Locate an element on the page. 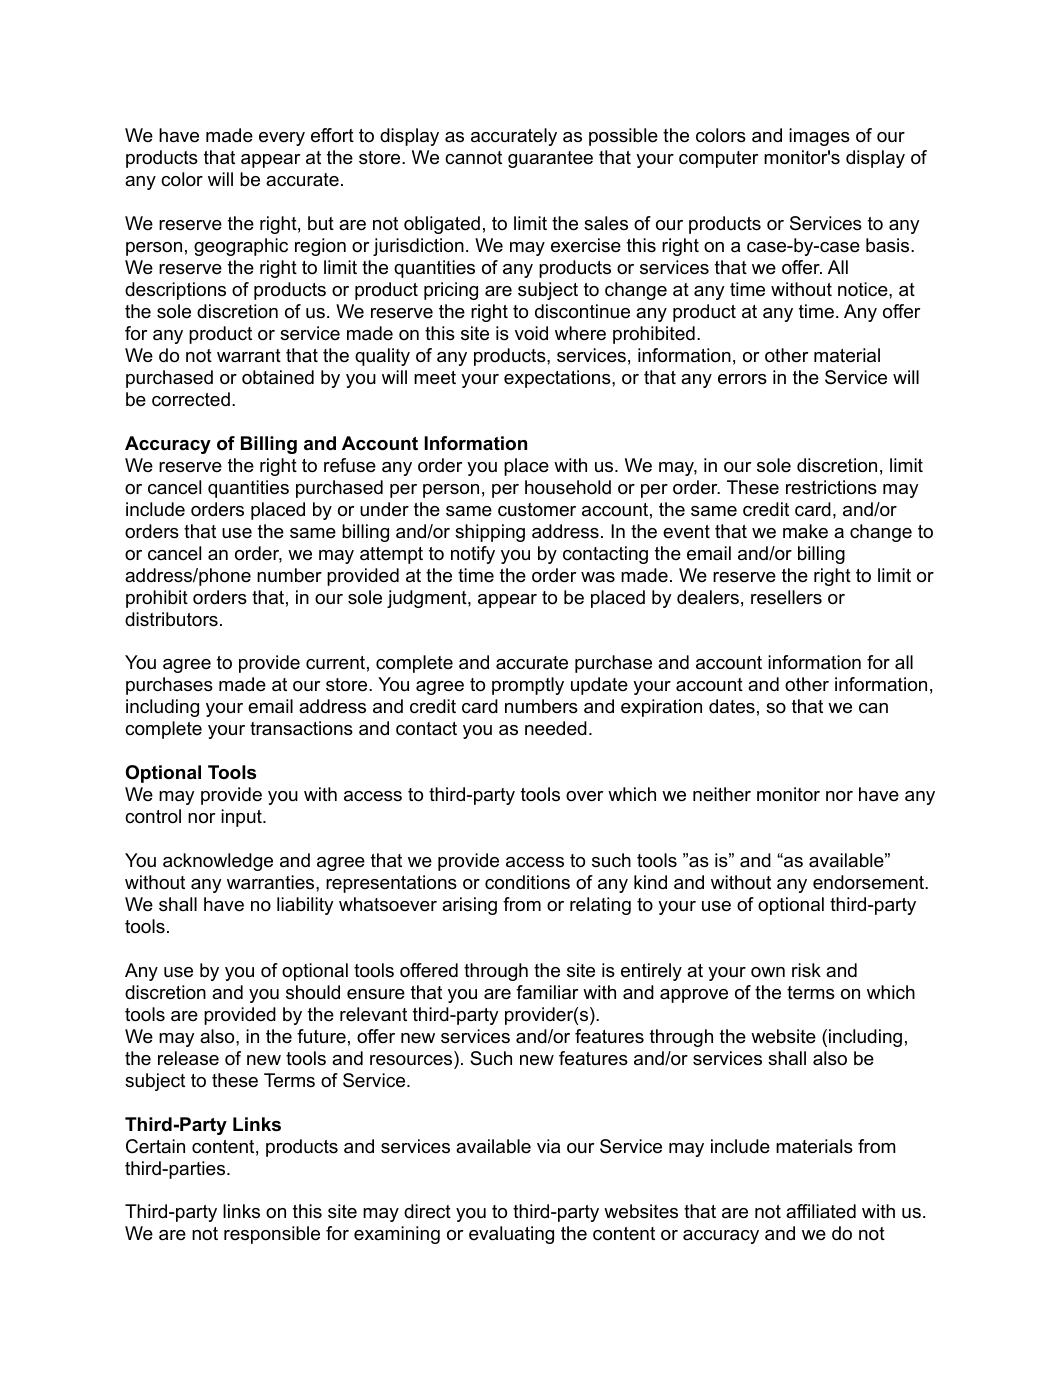  responsible is located at coordinates (272, 1235).
